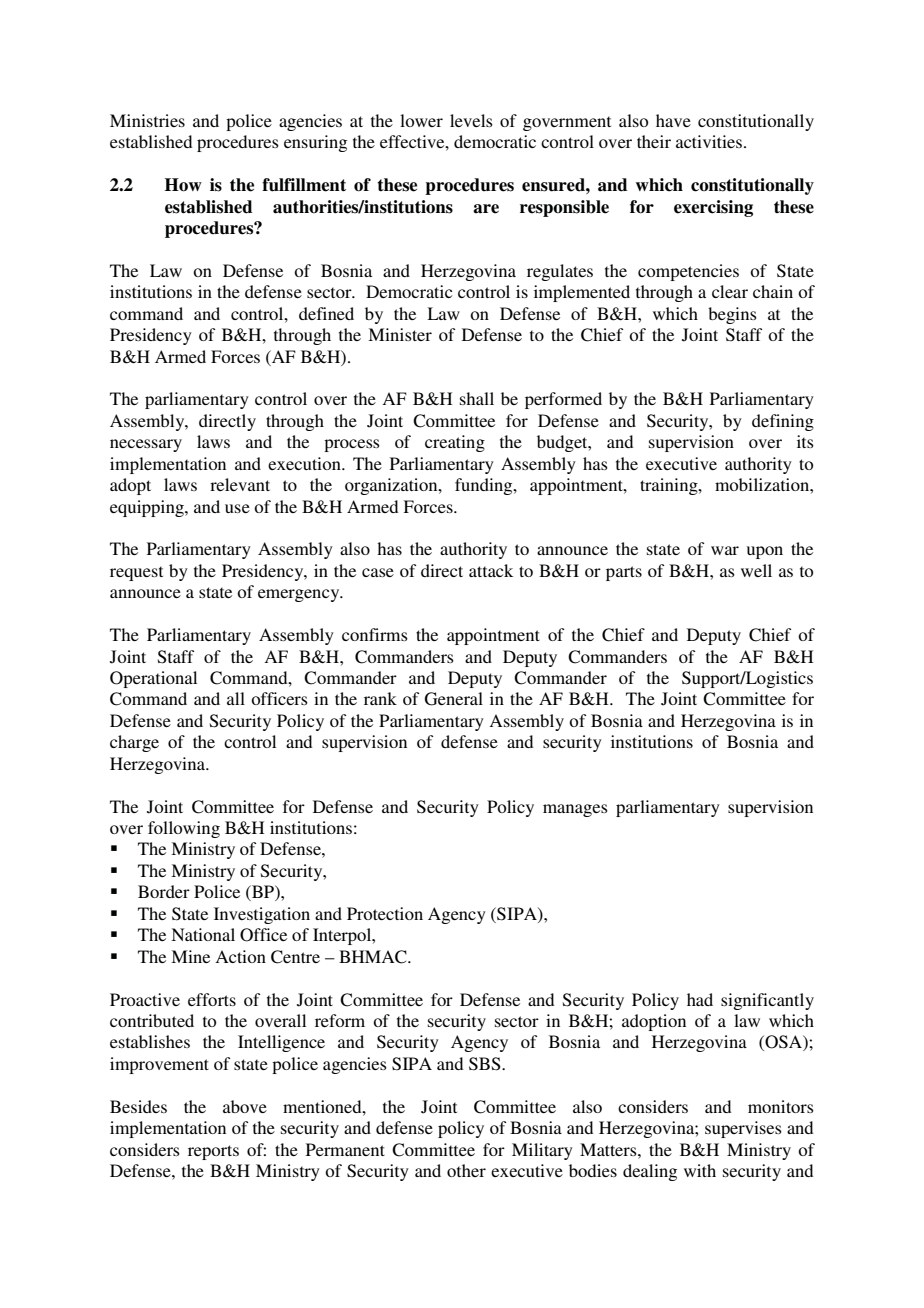 Image resolution: width=924 pixels, height=1308 pixels. I want to click on activities, so click(709, 141).
